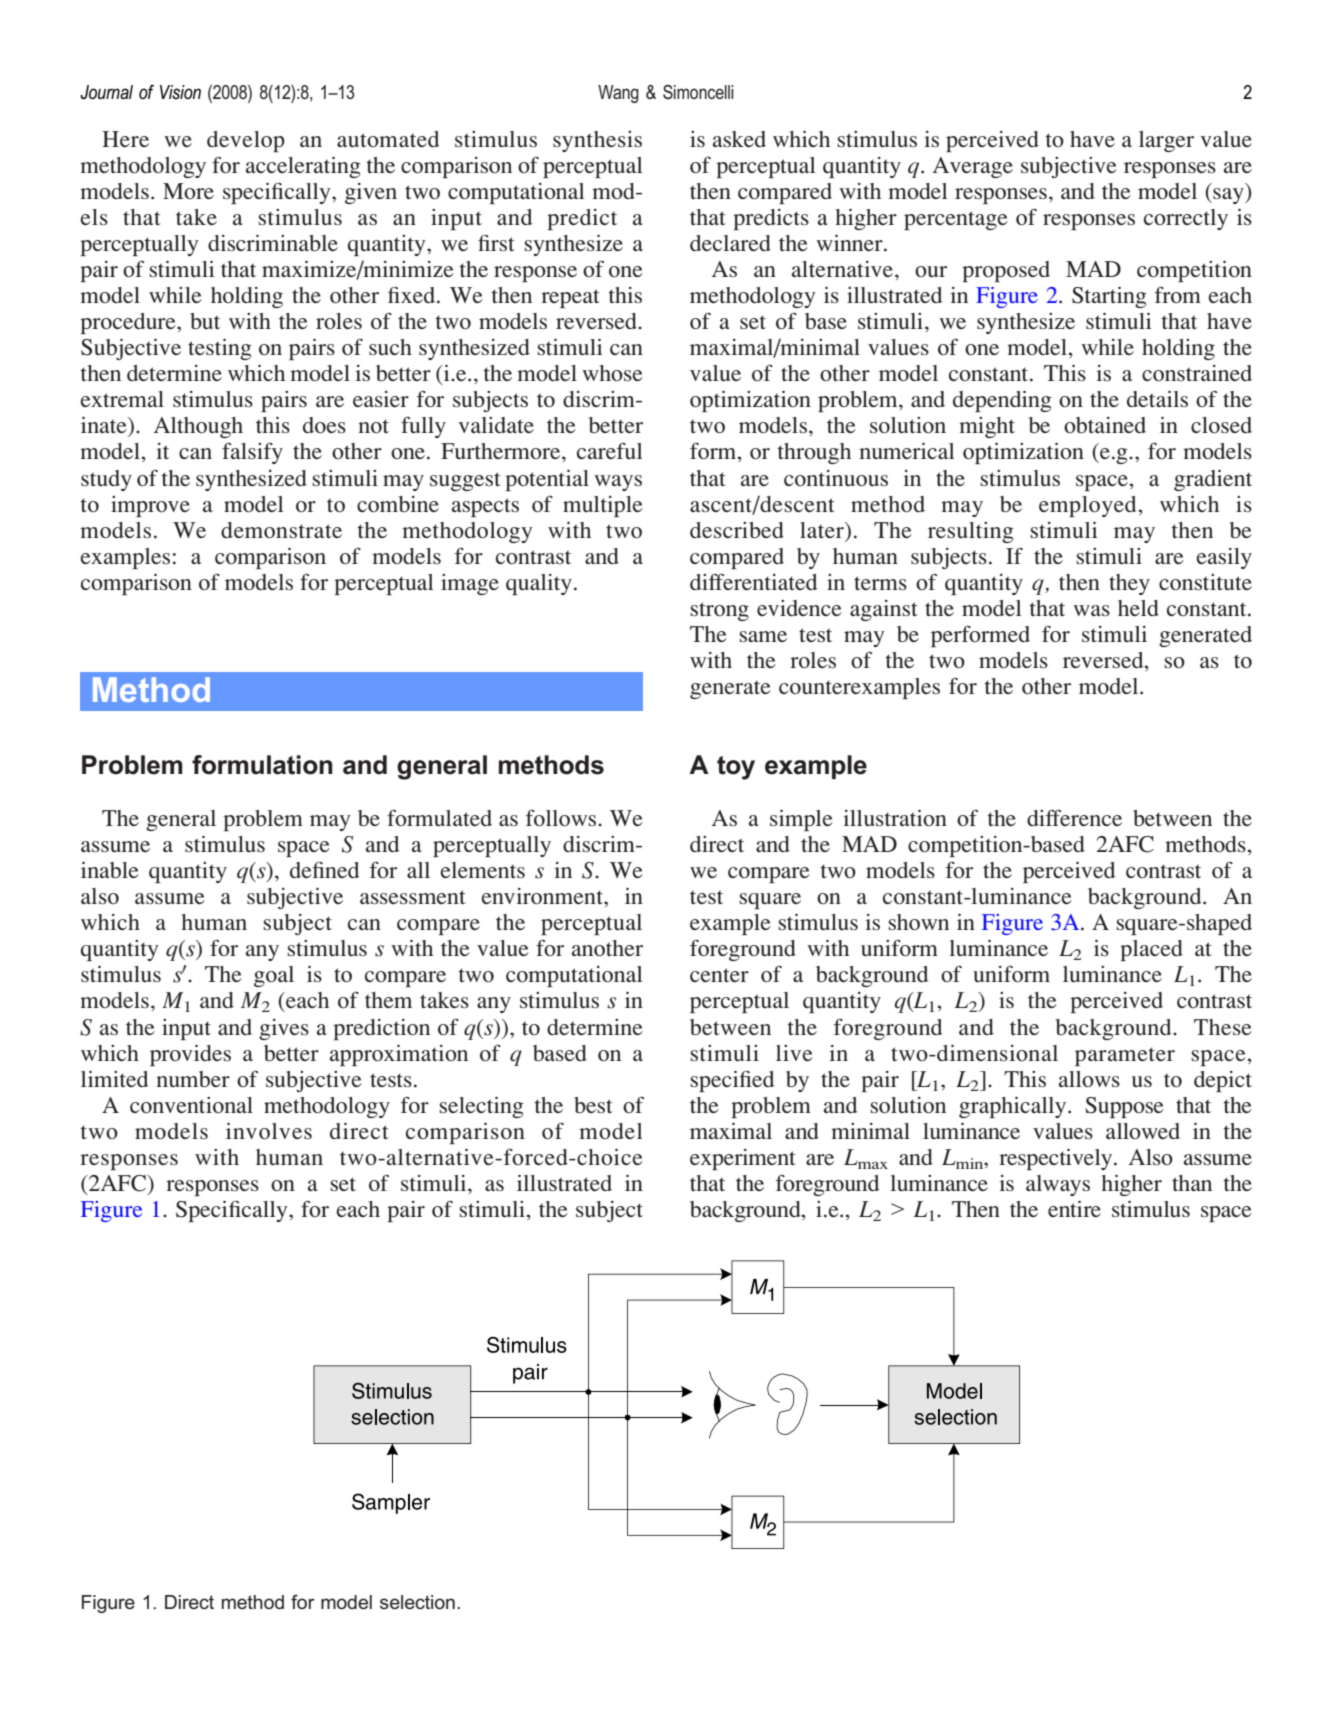 This image has width=1333, height=1725. I want to click on selection, so click(417, 1602).
